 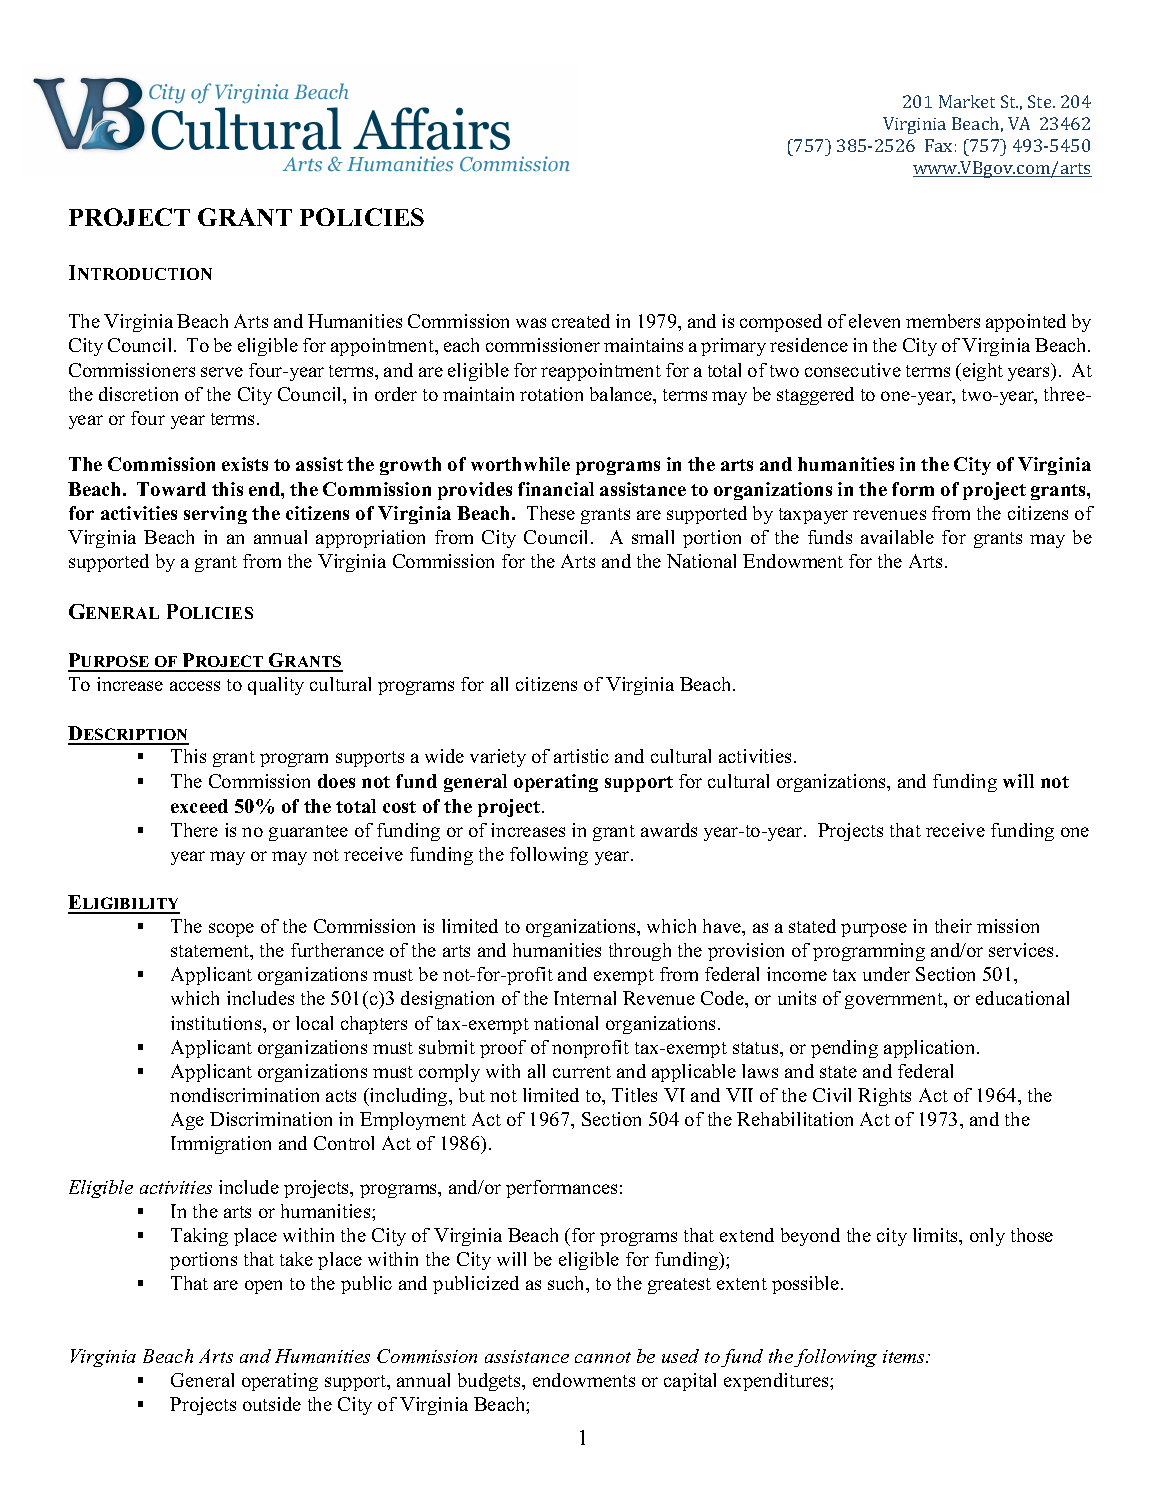 What do you see at coordinates (222, 372) in the screenshot?
I see `serve` at bounding box center [222, 372].
